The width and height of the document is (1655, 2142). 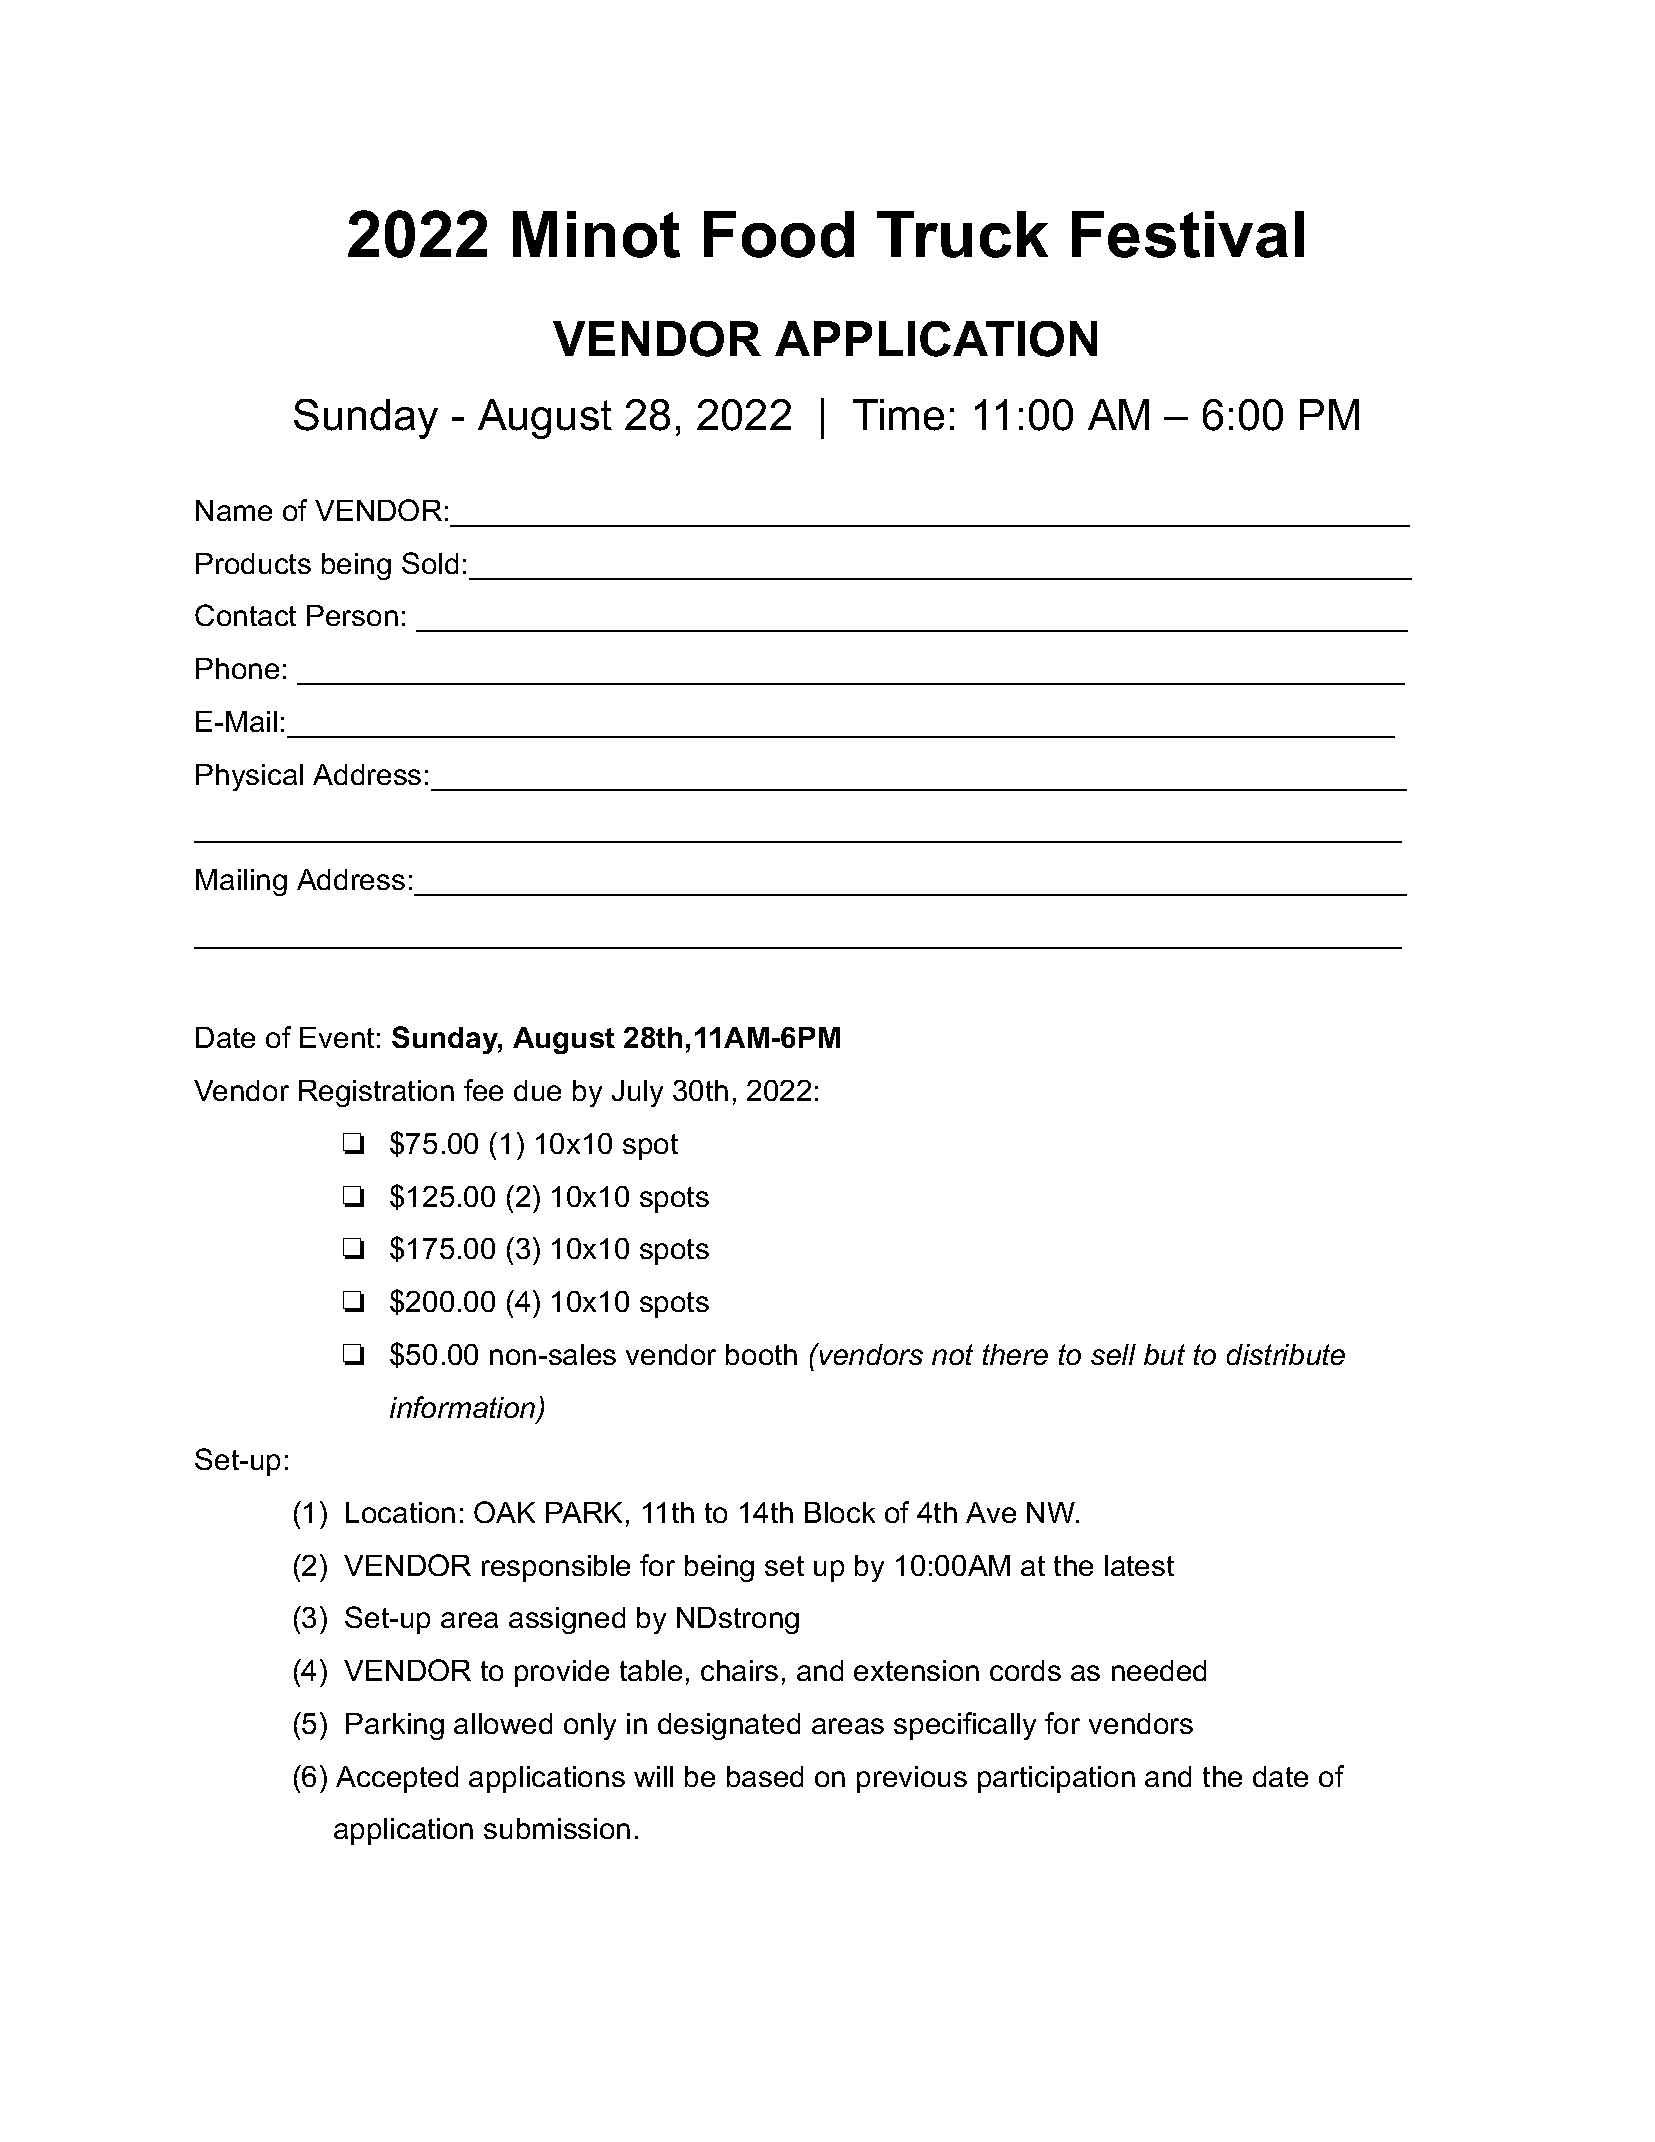 What do you see at coordinates (464, 1408) in the document?
I see `information` at bounding box center [464, 1408].
